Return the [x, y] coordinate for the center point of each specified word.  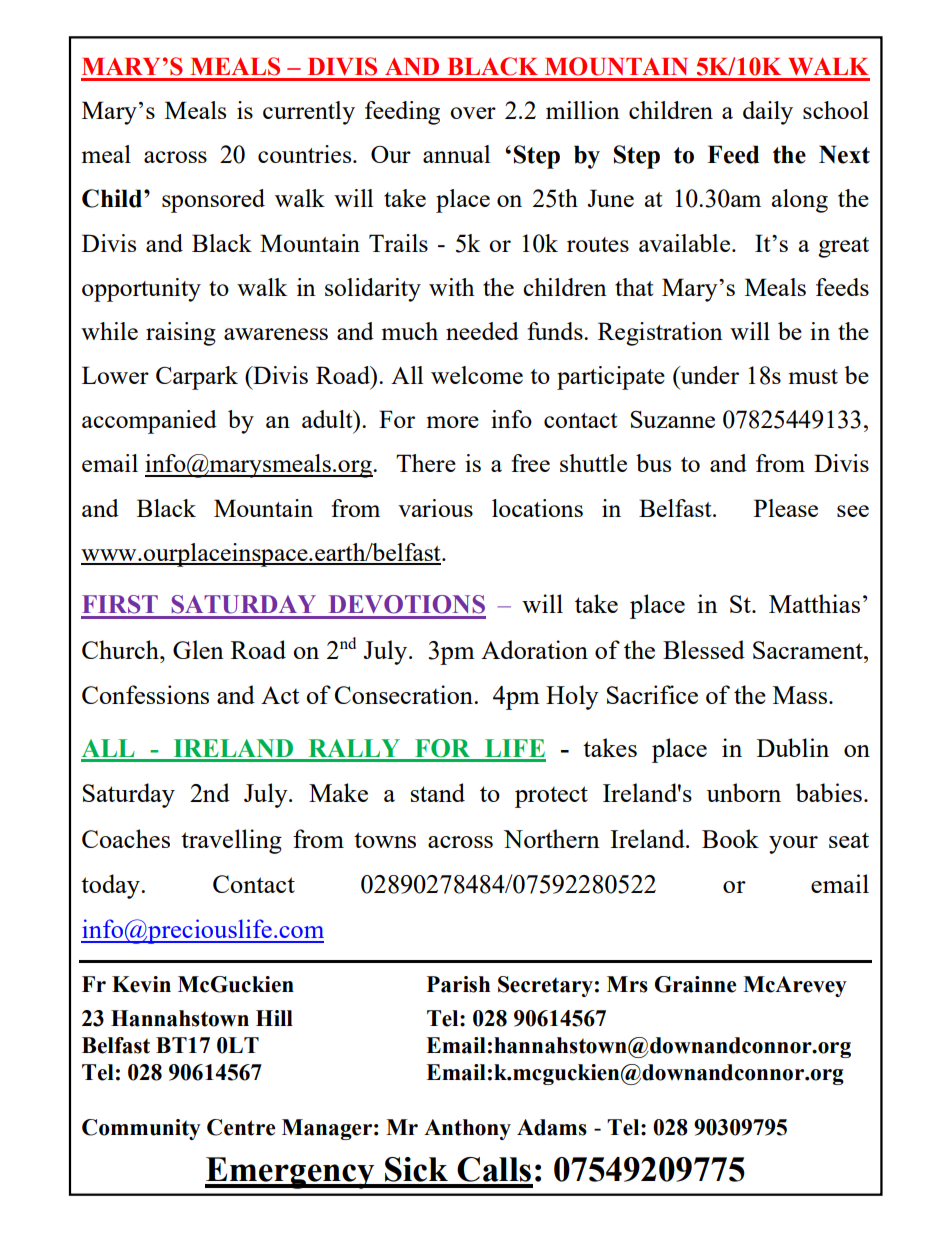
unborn [744, 792]
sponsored [213, 201]
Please [786, 508]
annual [456, 154]
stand [438, 792]
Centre [241, 1127]
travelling [231, 841]
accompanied [149, 422]
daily [768, 113]
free [530, 463]
